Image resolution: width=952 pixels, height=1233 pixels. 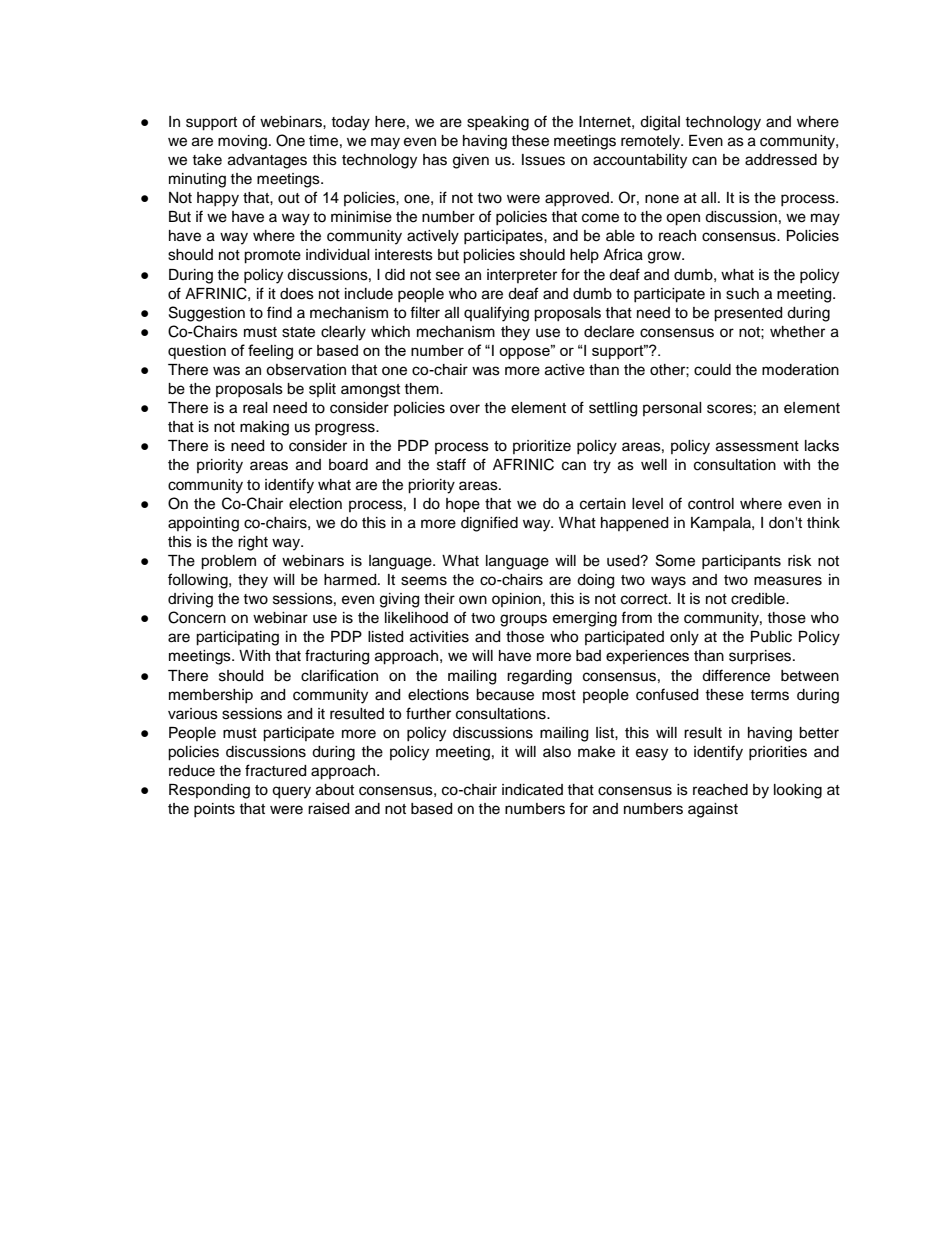 I want to click on making, so click(x=264, y=428).
